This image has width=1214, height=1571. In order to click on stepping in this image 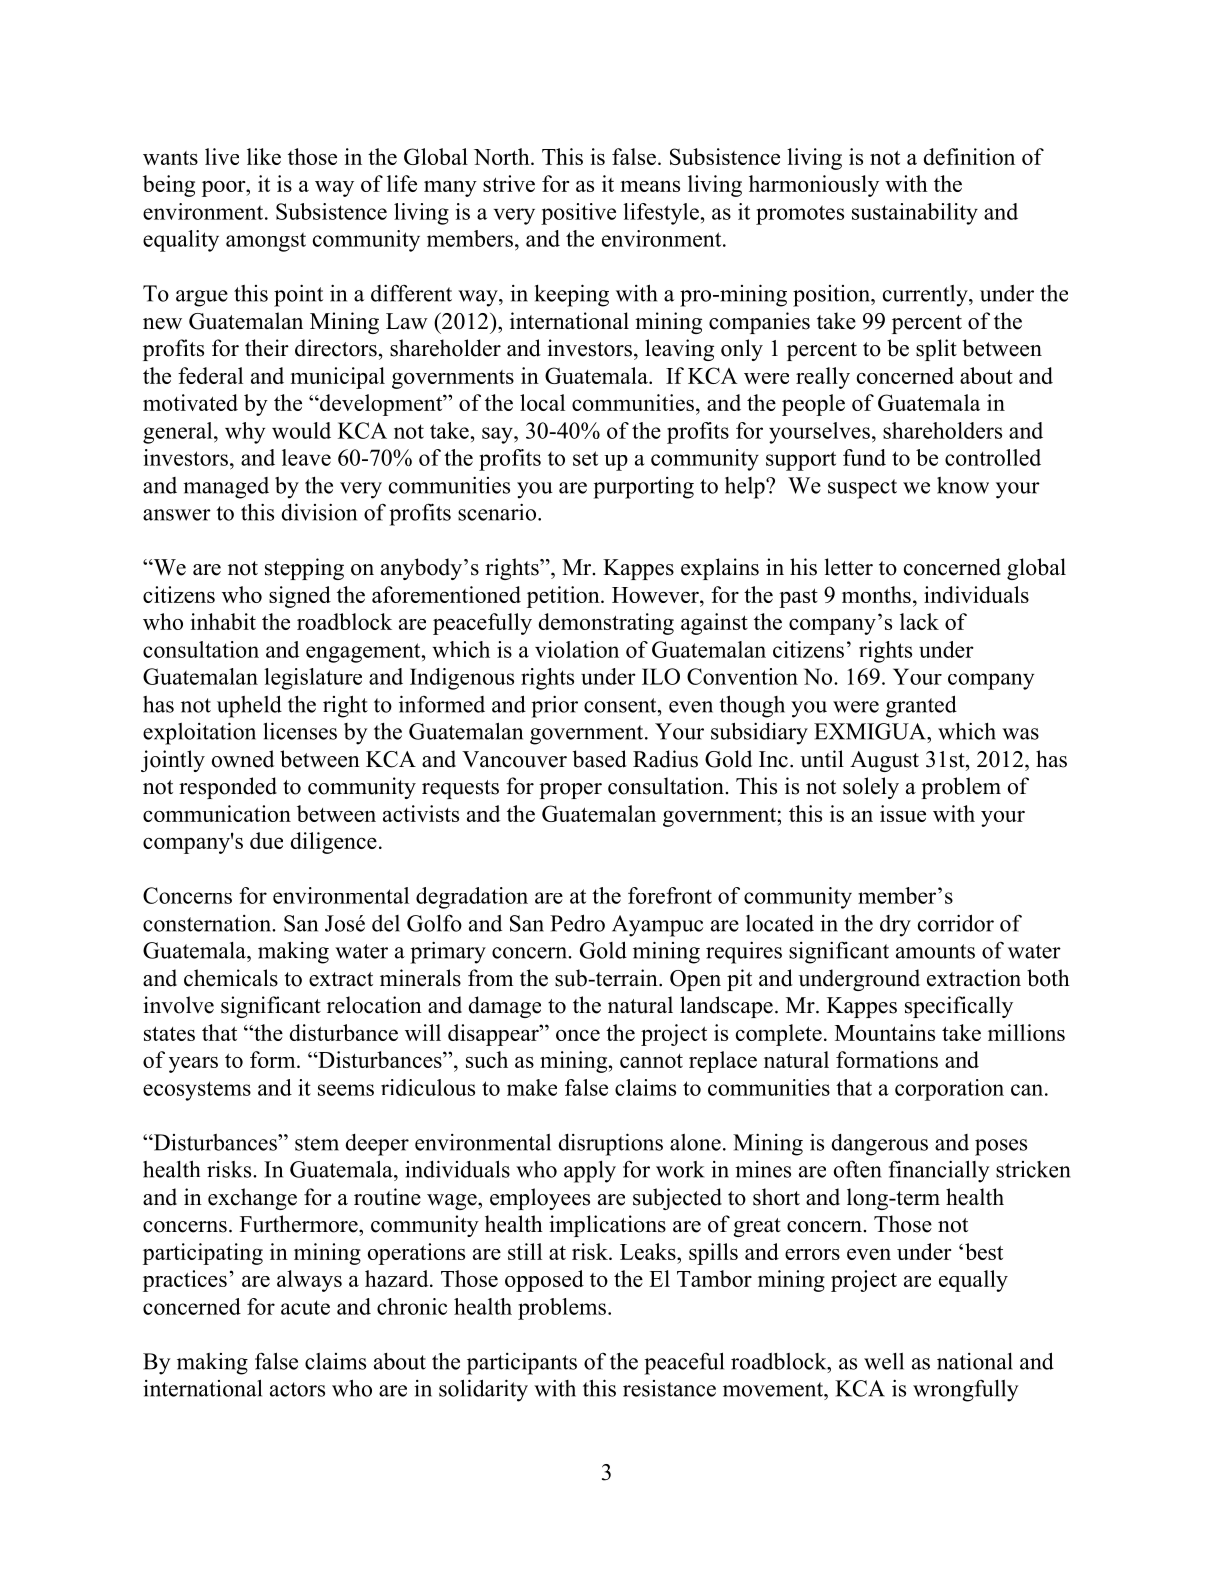, I will do `click(304, 569)`.
